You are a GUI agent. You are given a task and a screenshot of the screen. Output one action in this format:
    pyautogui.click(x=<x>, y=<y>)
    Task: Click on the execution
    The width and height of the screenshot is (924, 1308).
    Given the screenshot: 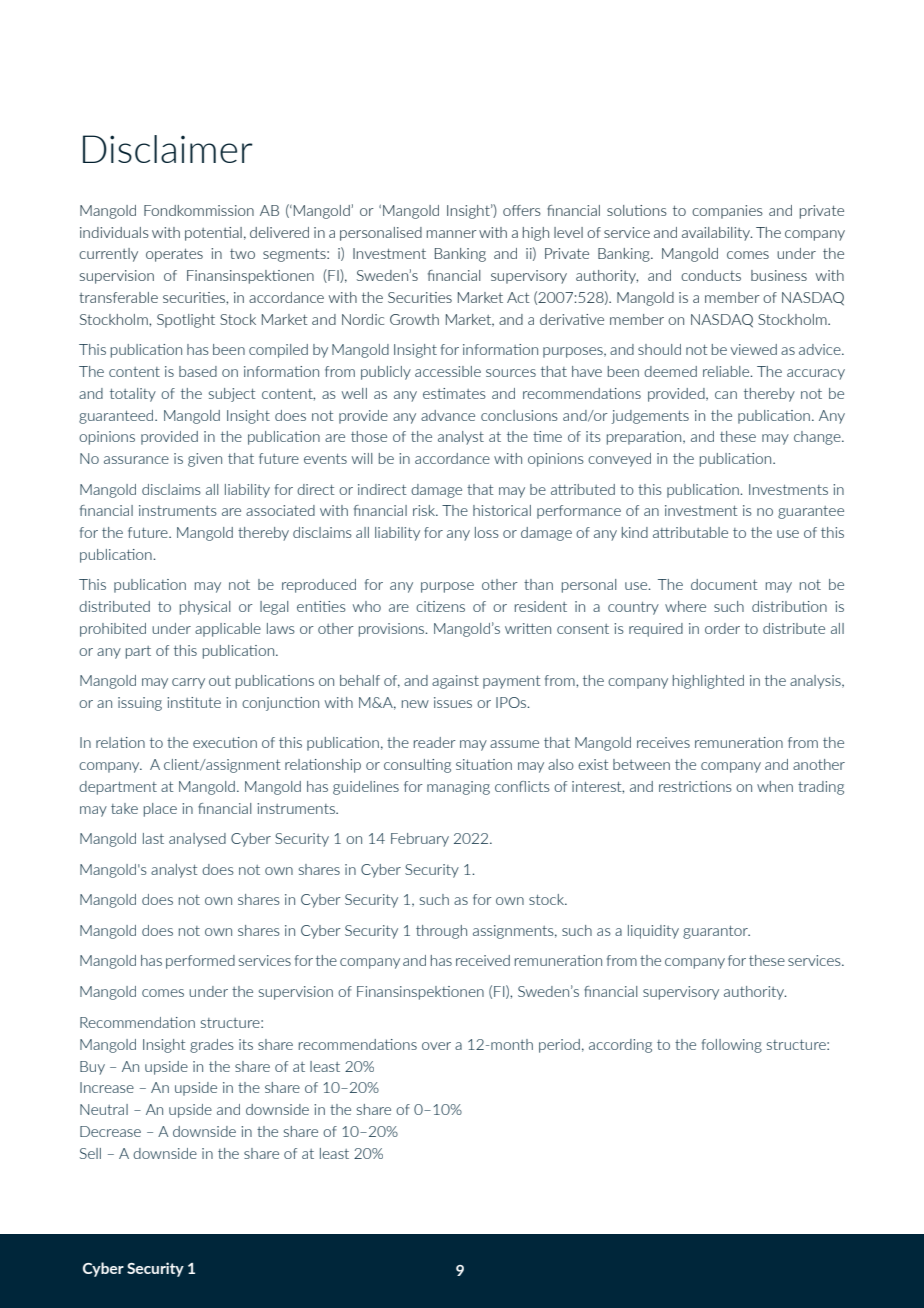 What is the action you would take?
    pyautogui.click(x=225, y=742)
